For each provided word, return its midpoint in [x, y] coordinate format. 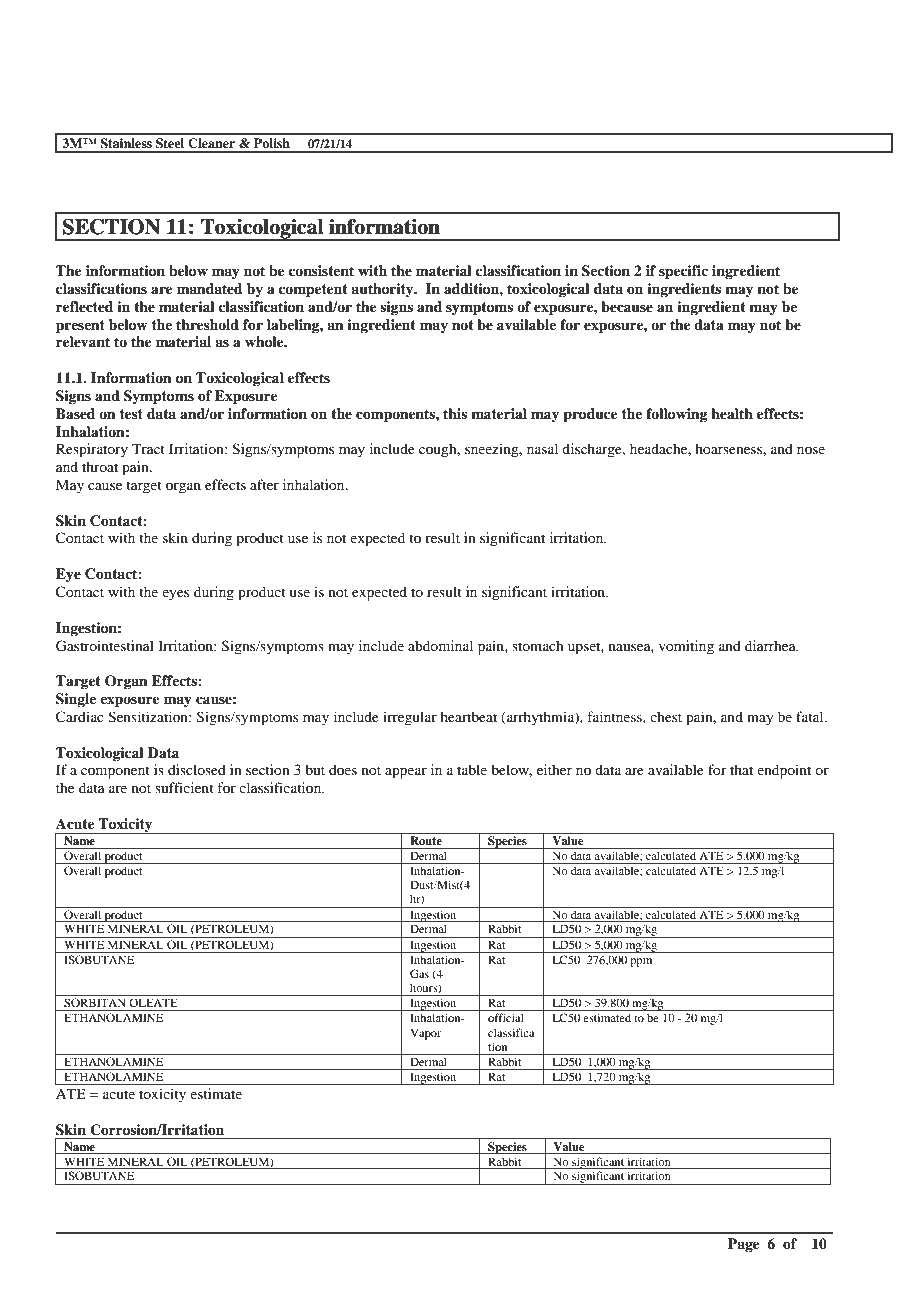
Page [744, 1245]
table [472, 769]
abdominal [440, 645]
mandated [210, 288]
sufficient [184, 787]
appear [406, 773]
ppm [641, 962]
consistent [321, 270]
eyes [175, 595]
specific [683, 272]
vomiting [686, 647]
